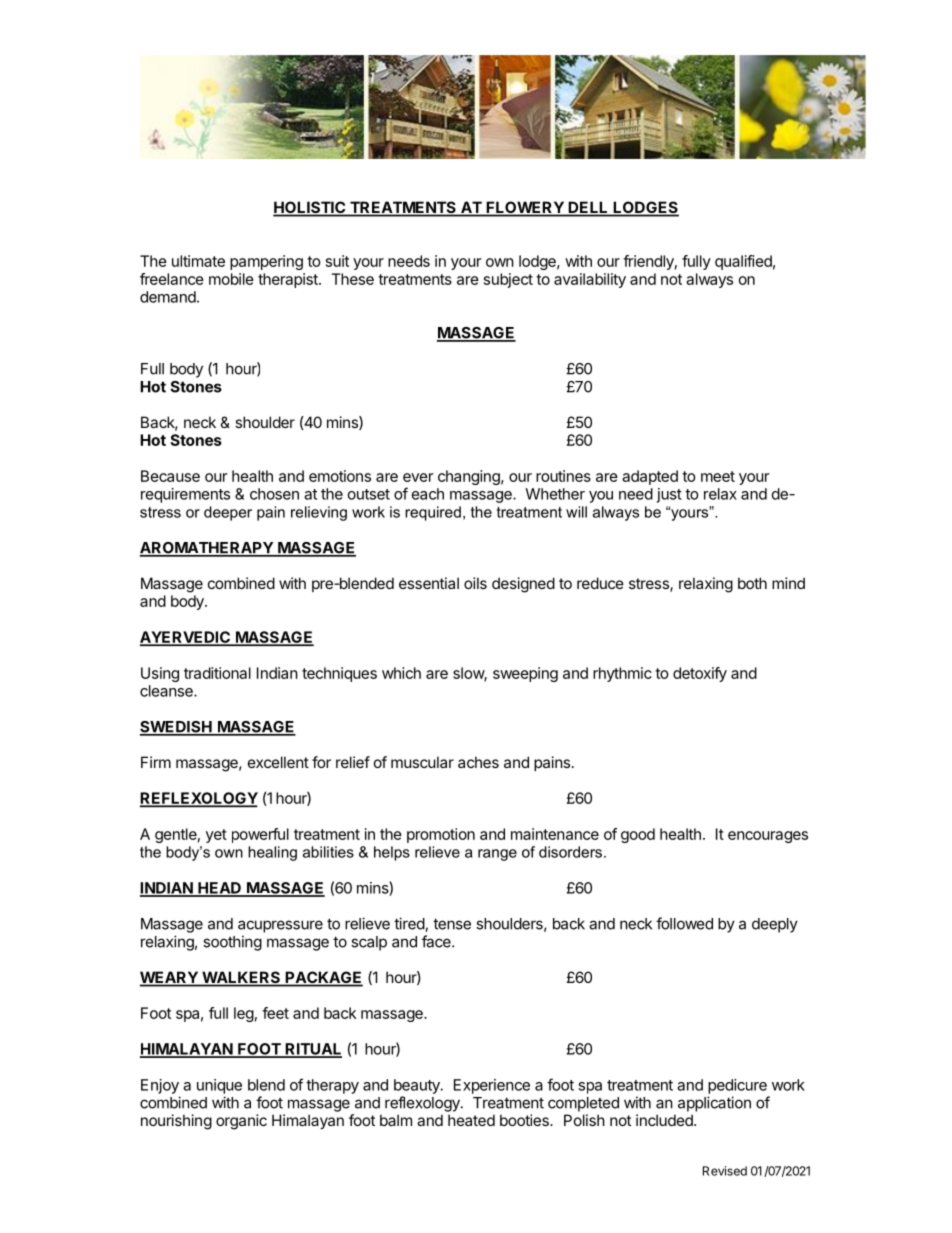  I want to click on sweeping, so click(525, 674).
